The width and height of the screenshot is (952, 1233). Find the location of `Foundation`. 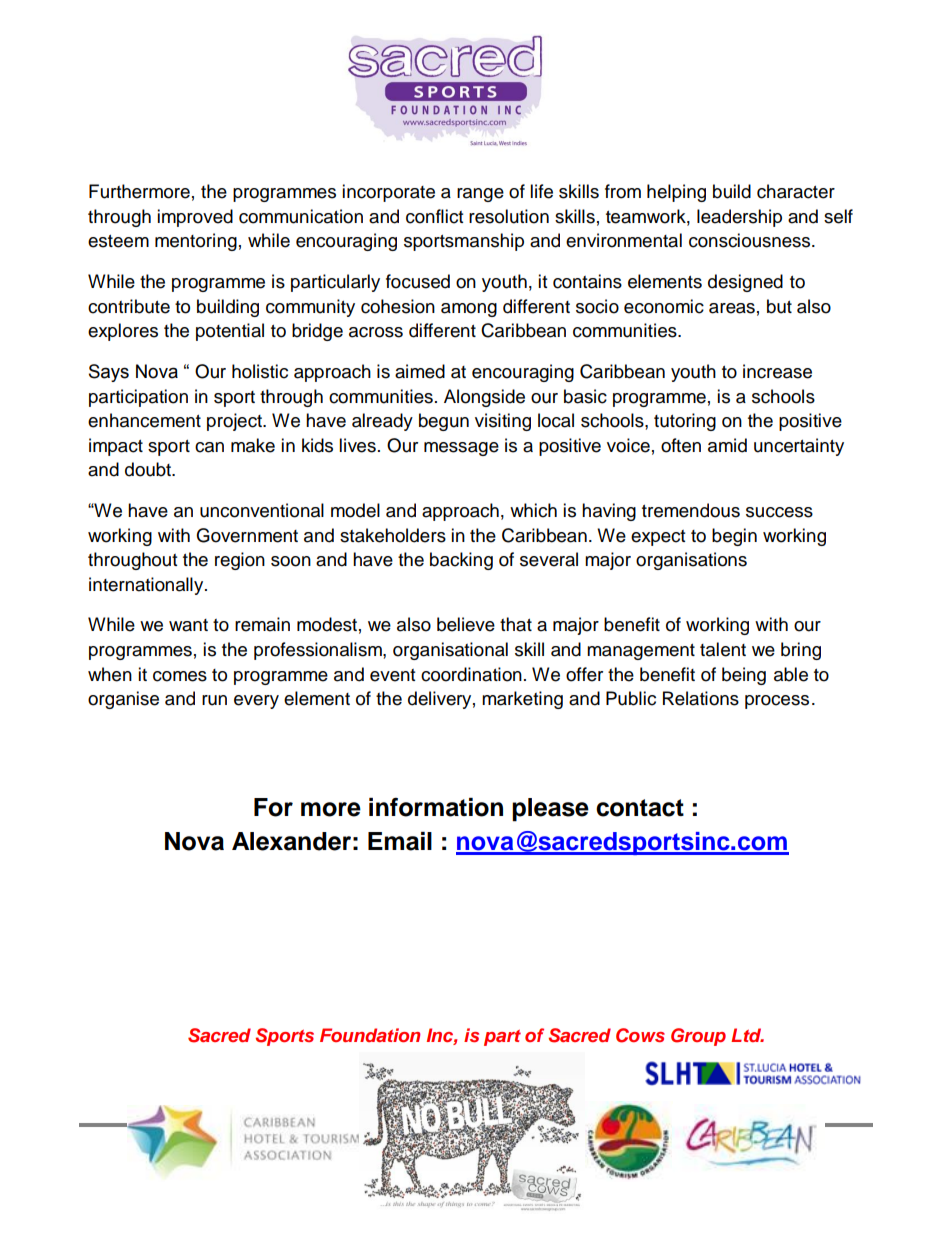

Foundation is located at coordinates (370, 1035).
